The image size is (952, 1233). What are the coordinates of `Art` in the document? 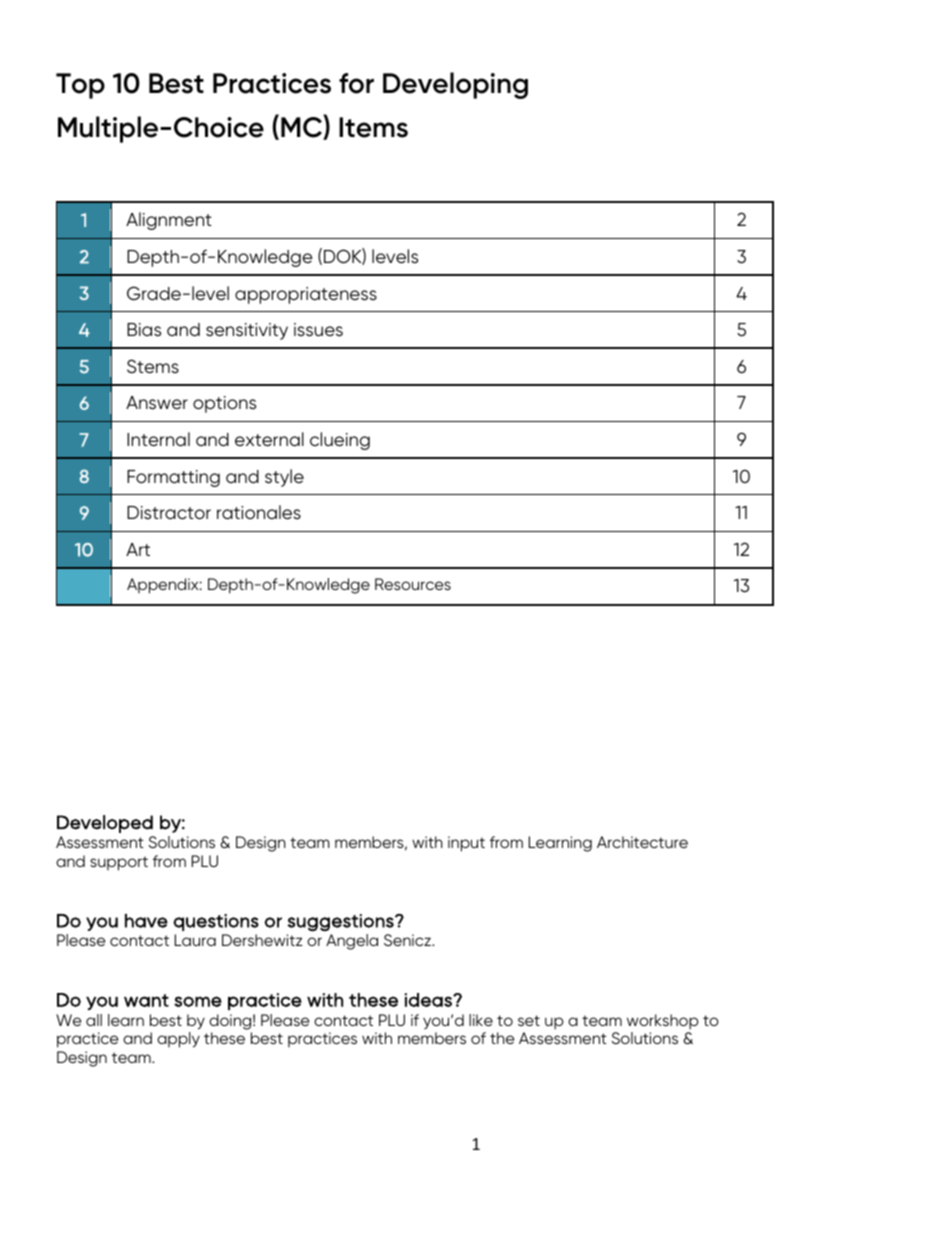 It's located at (138, 549).
